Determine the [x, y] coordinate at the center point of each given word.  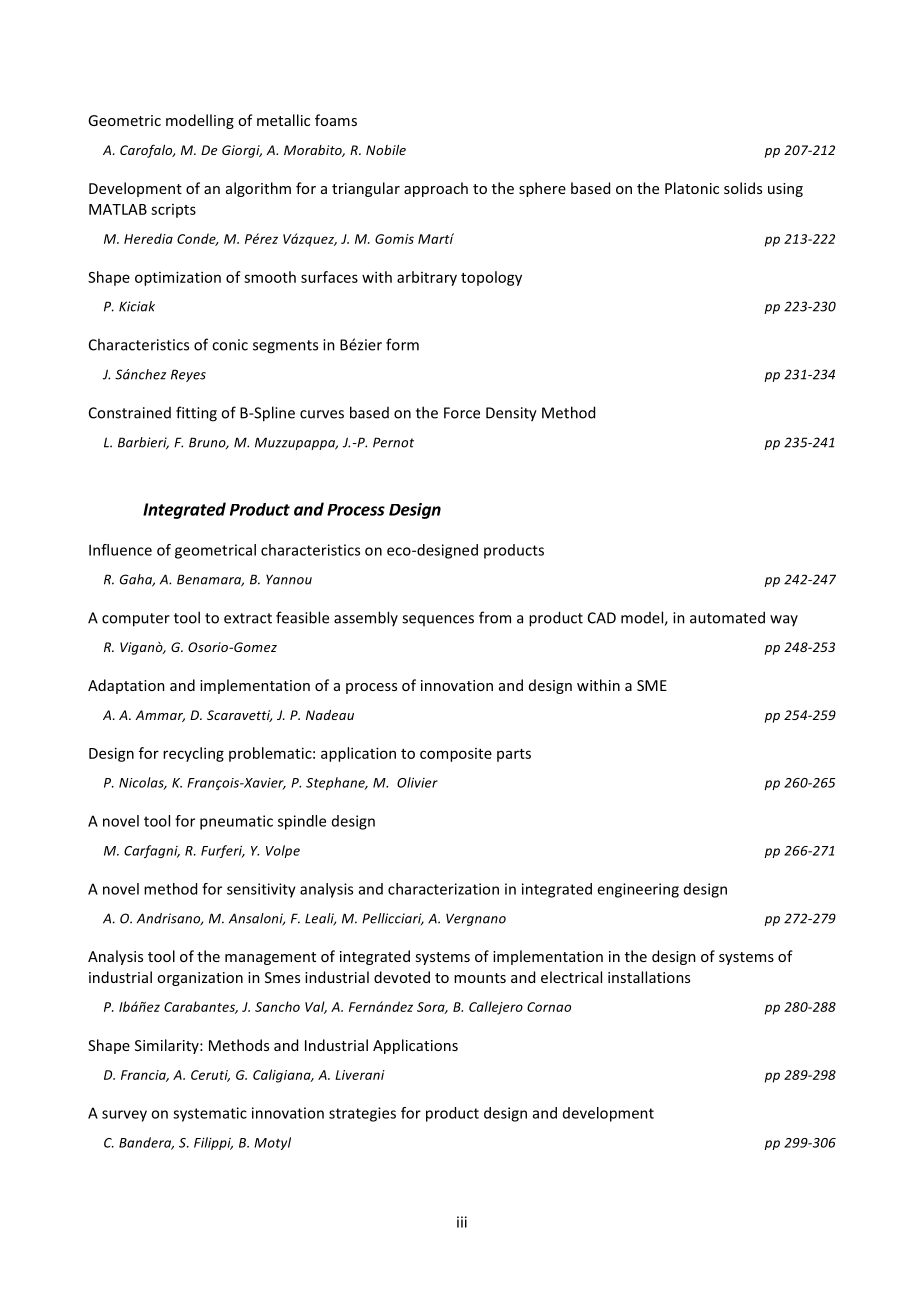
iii [462, 1222]
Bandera [146, 1143]
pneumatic [236, 822]
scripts [173, 211]
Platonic [692, 188]
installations [649, 977]
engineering [638, 890]
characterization [443, 889]
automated [727, 617]
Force [462, 413]
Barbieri [143, 443]
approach [436, 189]
